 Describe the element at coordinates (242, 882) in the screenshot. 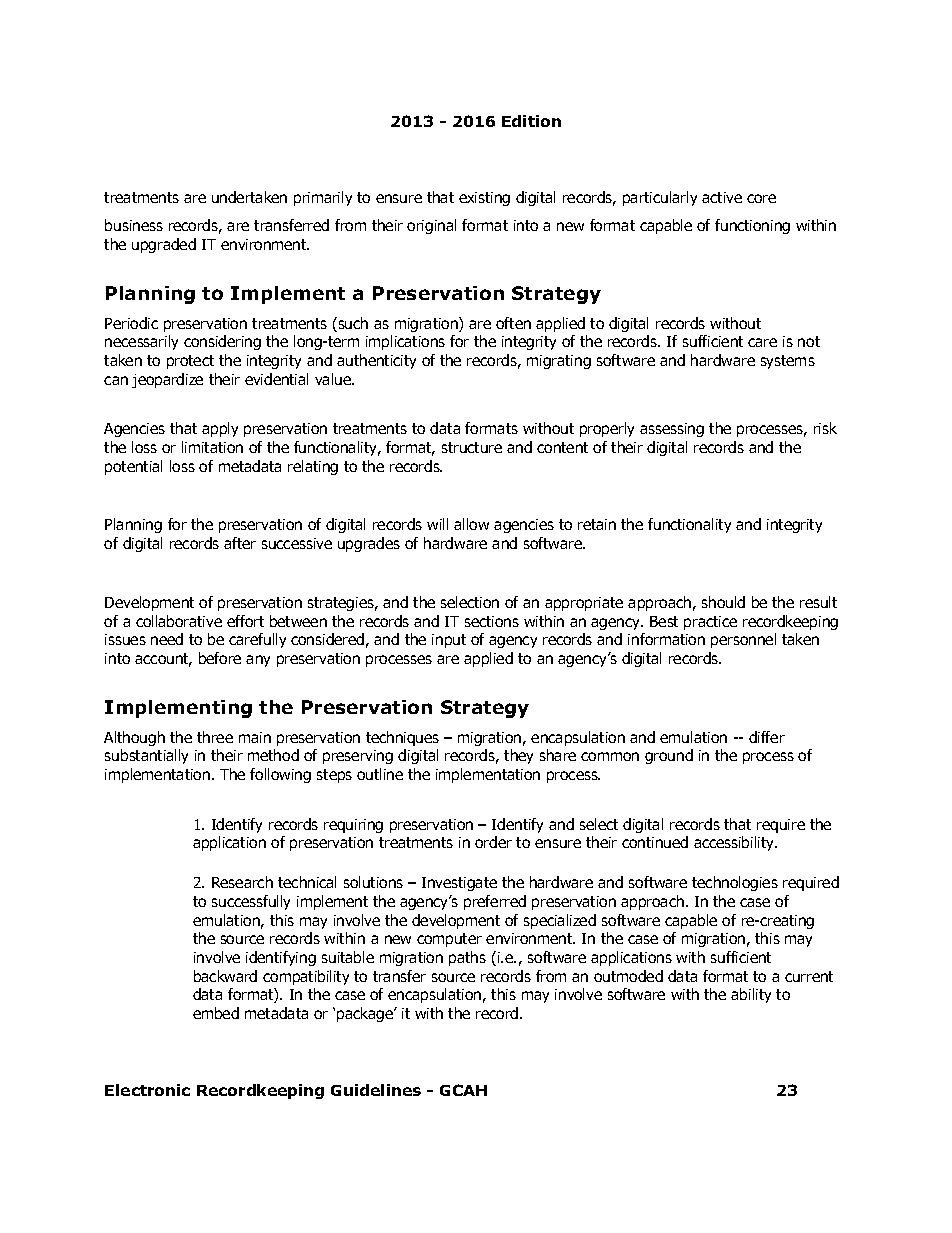

I see `Research` at that location.
